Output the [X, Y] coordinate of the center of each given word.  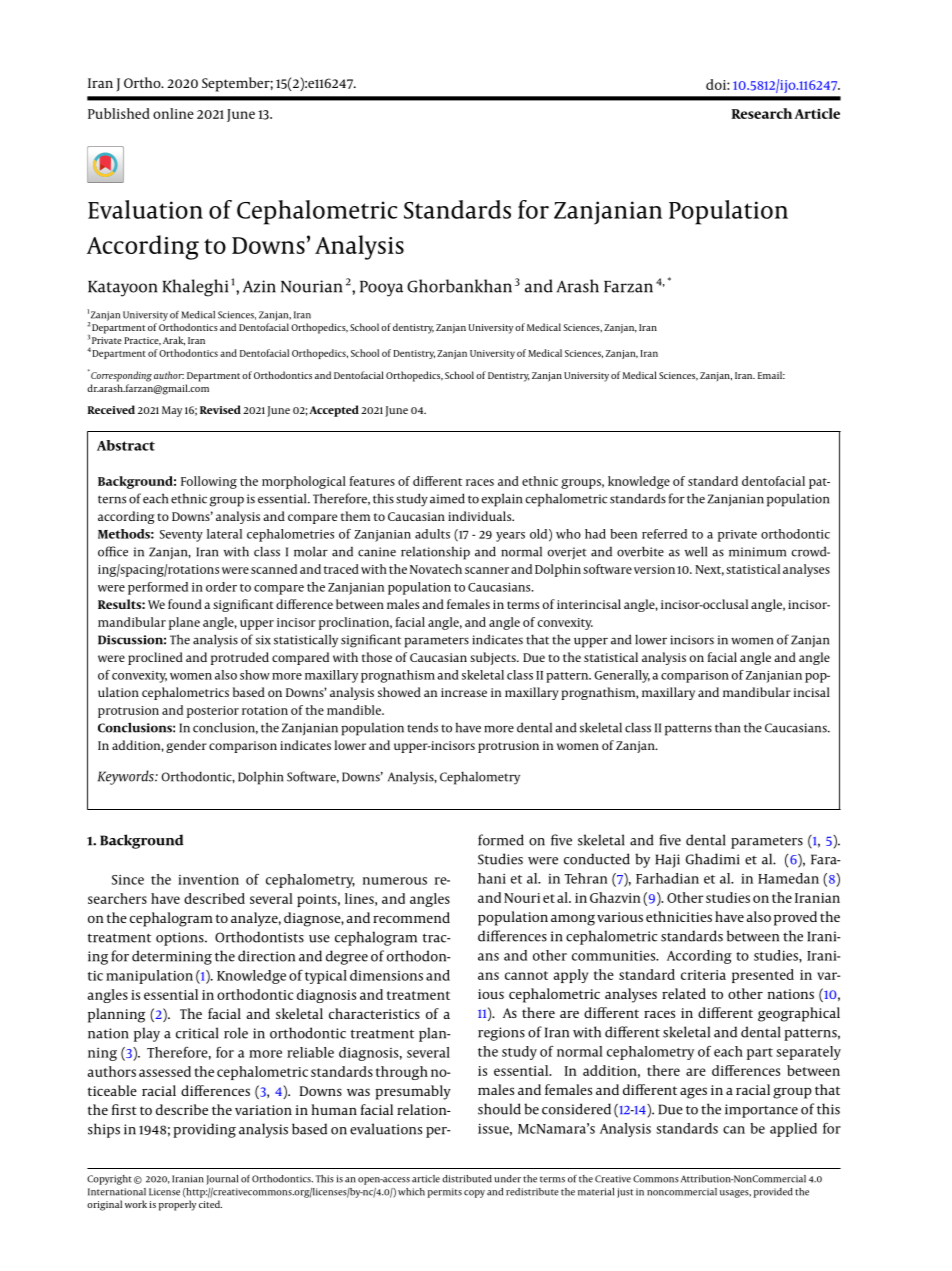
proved [795, 918]
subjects [494, 658]
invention [208, 880]
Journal [222, 1180]
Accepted [334, 411]
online [173, 113]
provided [773, 1193]
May [172, 411]
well [696, 551]
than [727, 728]
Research [762, 113]
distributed [467, 1179]
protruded [240, 658]
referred [664, 534]
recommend [411, 917]
